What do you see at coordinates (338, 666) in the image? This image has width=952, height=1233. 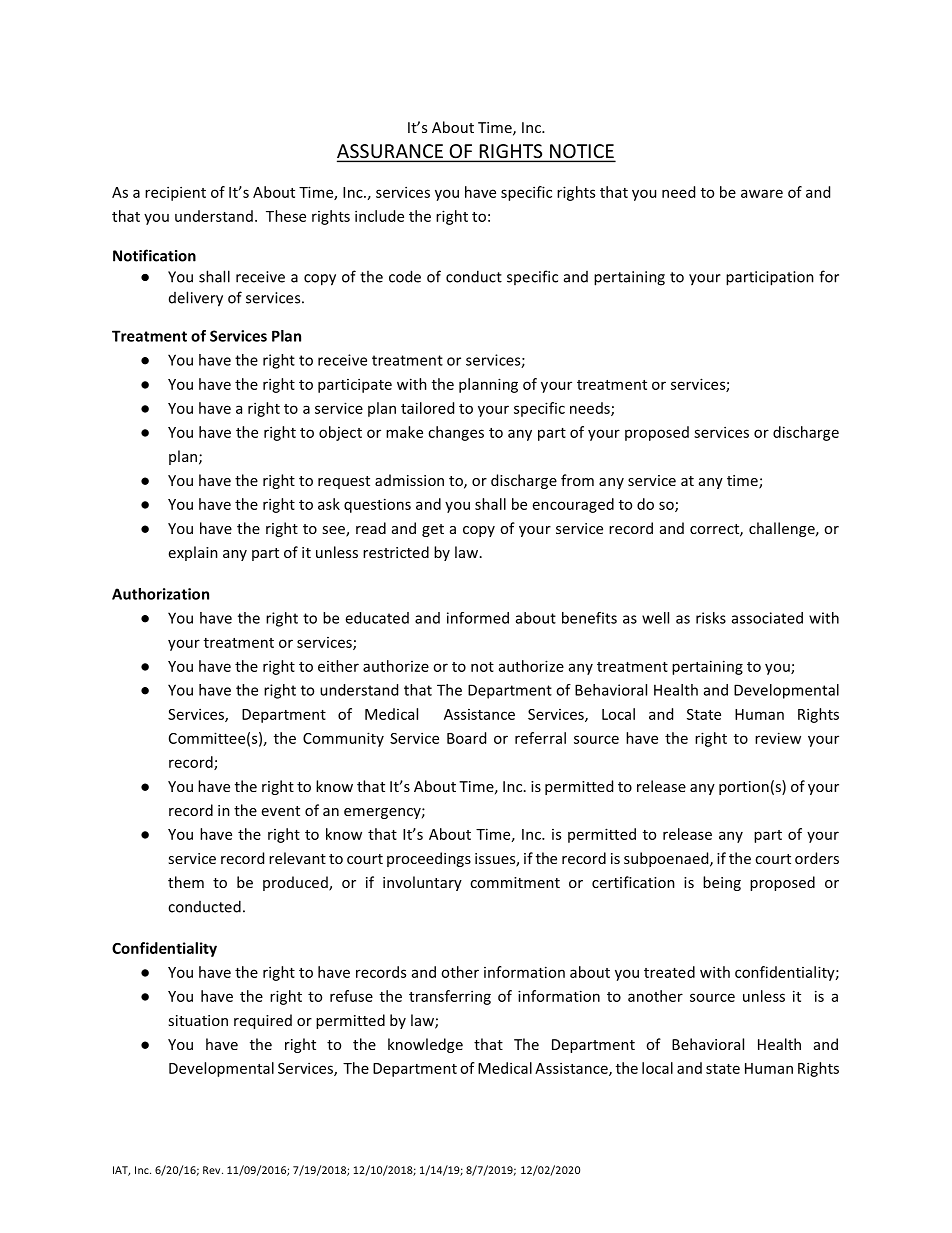 I see `either` at bounding box center [338, 666].
